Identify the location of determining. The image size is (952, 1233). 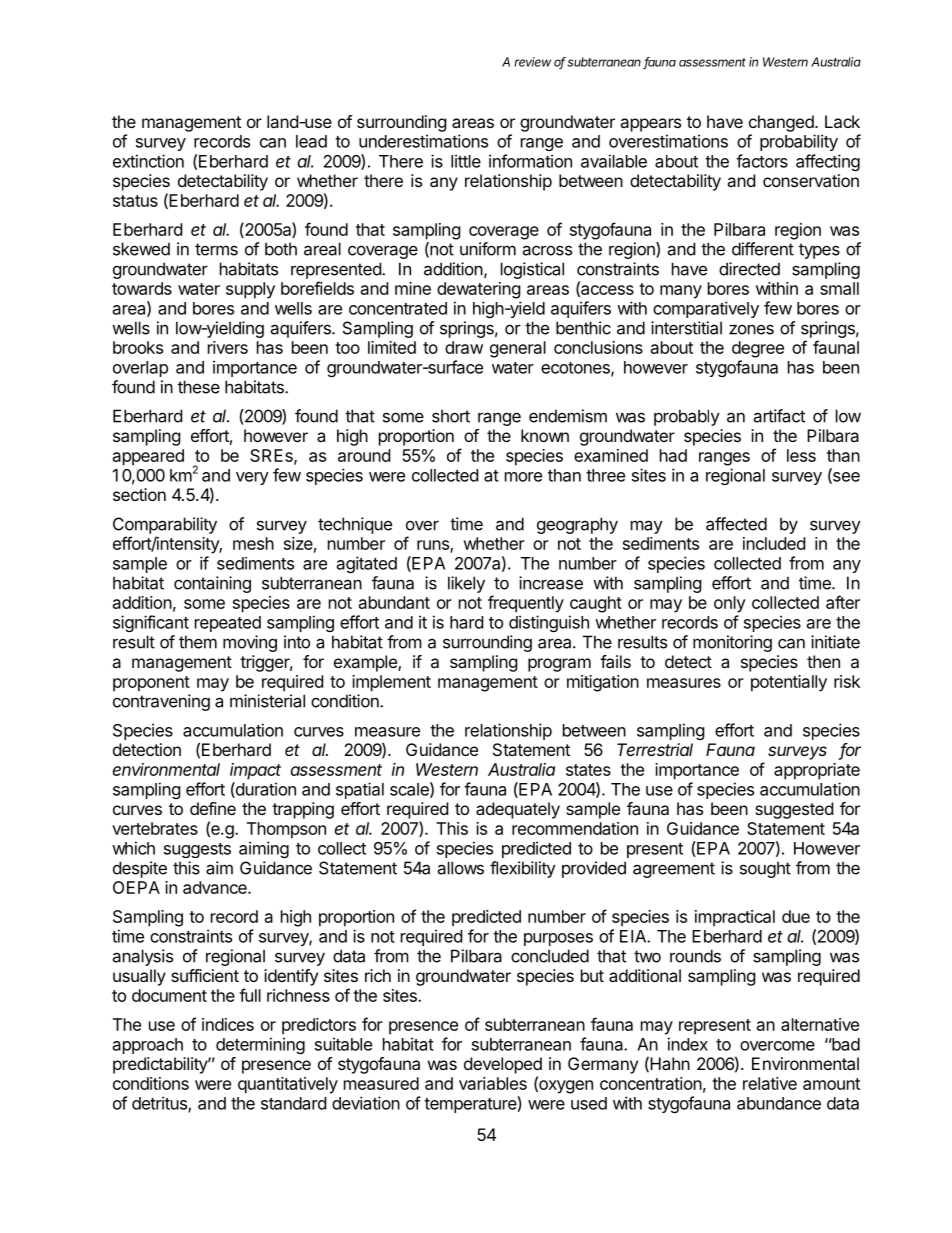
(260, 1045).
